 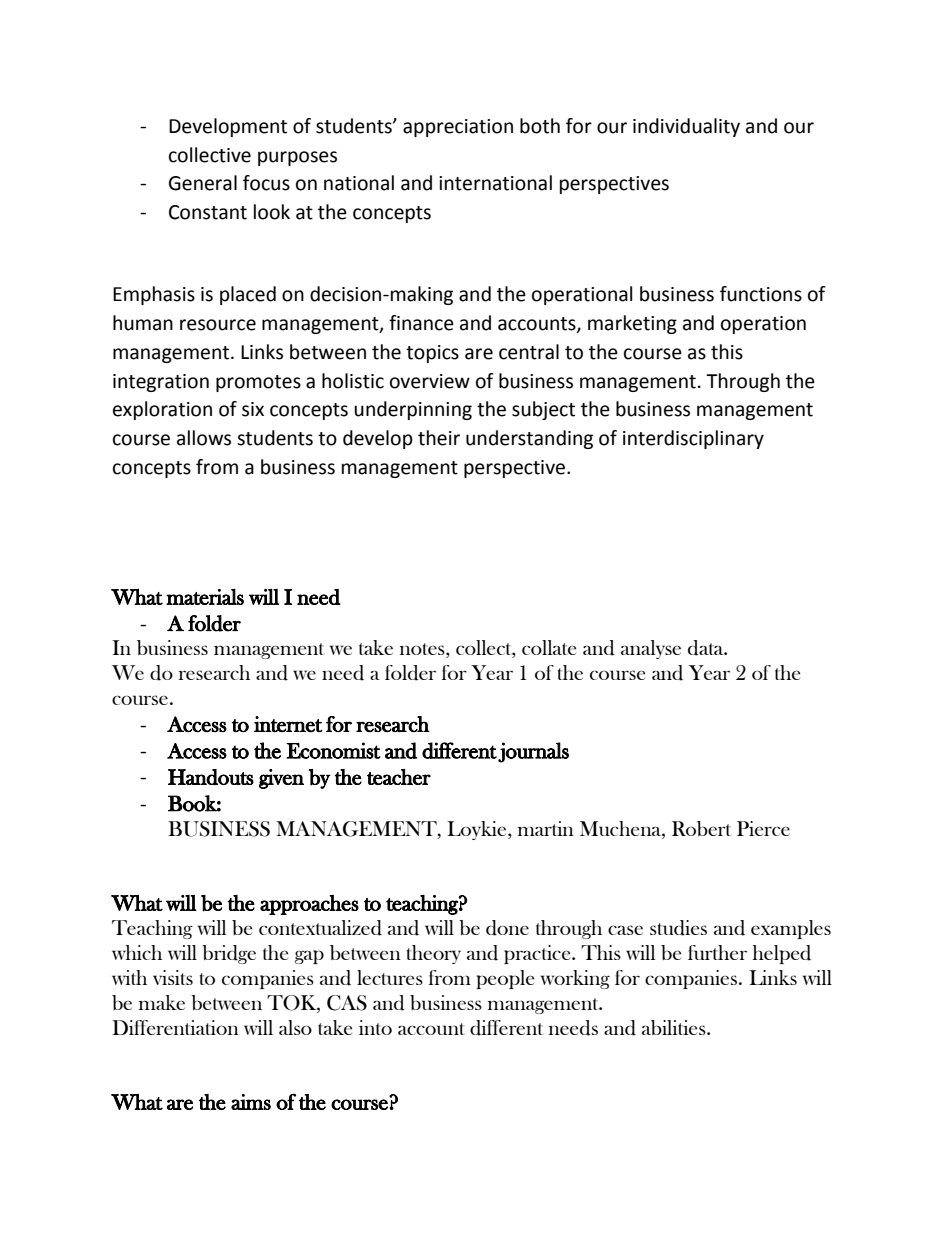 I want to click on collate, so click(x=549, y=647).
